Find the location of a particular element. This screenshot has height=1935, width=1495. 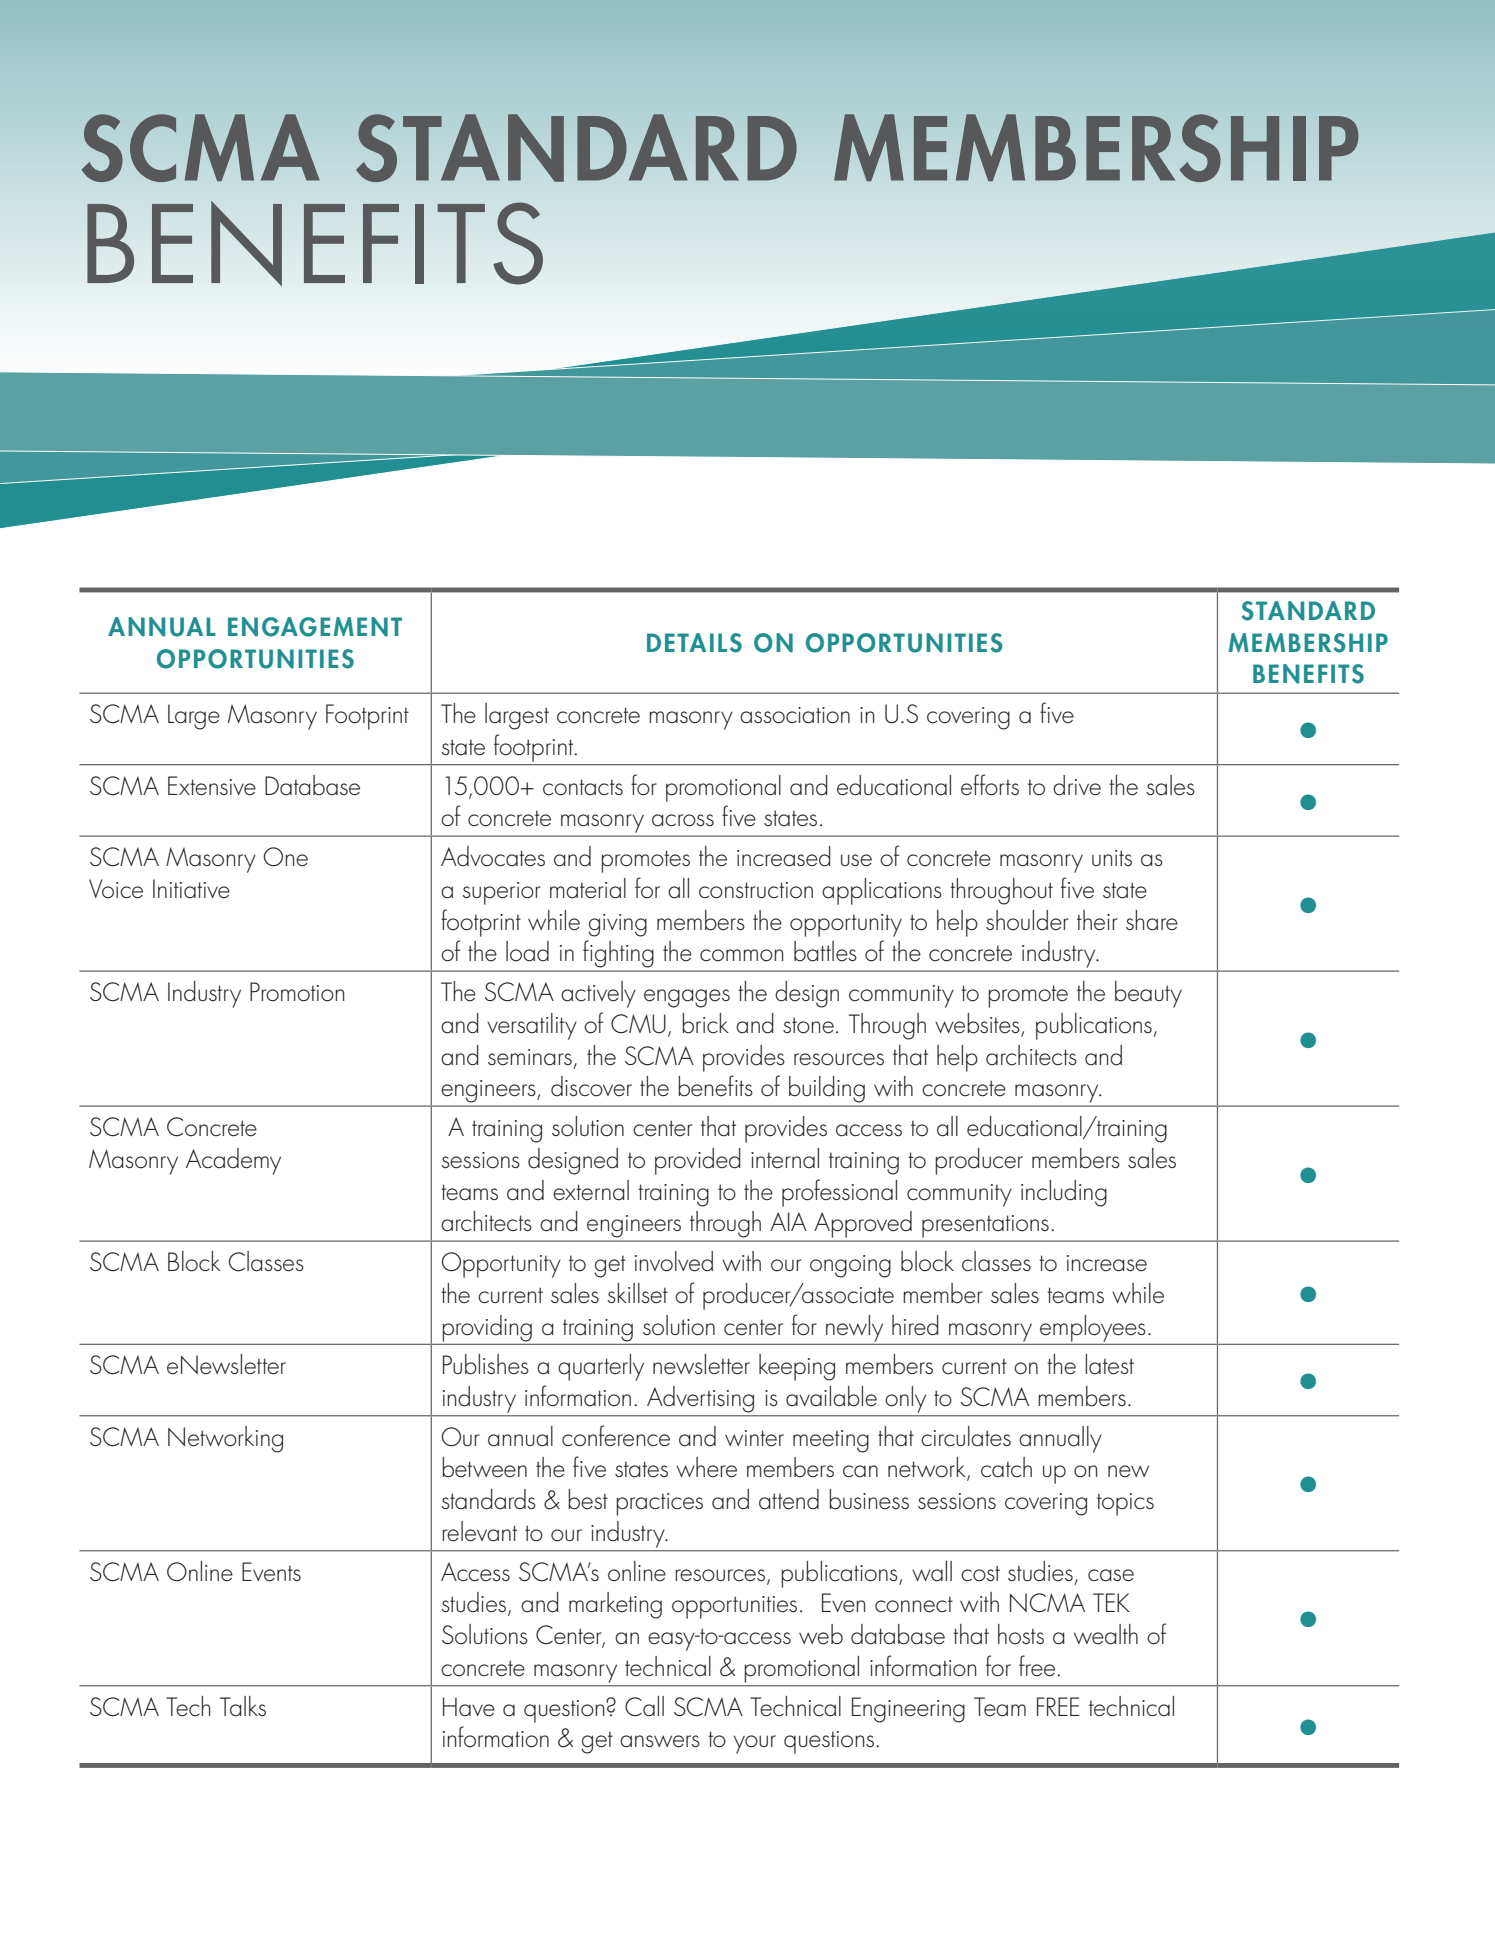

efforts is located at coordinates (990, 785).
